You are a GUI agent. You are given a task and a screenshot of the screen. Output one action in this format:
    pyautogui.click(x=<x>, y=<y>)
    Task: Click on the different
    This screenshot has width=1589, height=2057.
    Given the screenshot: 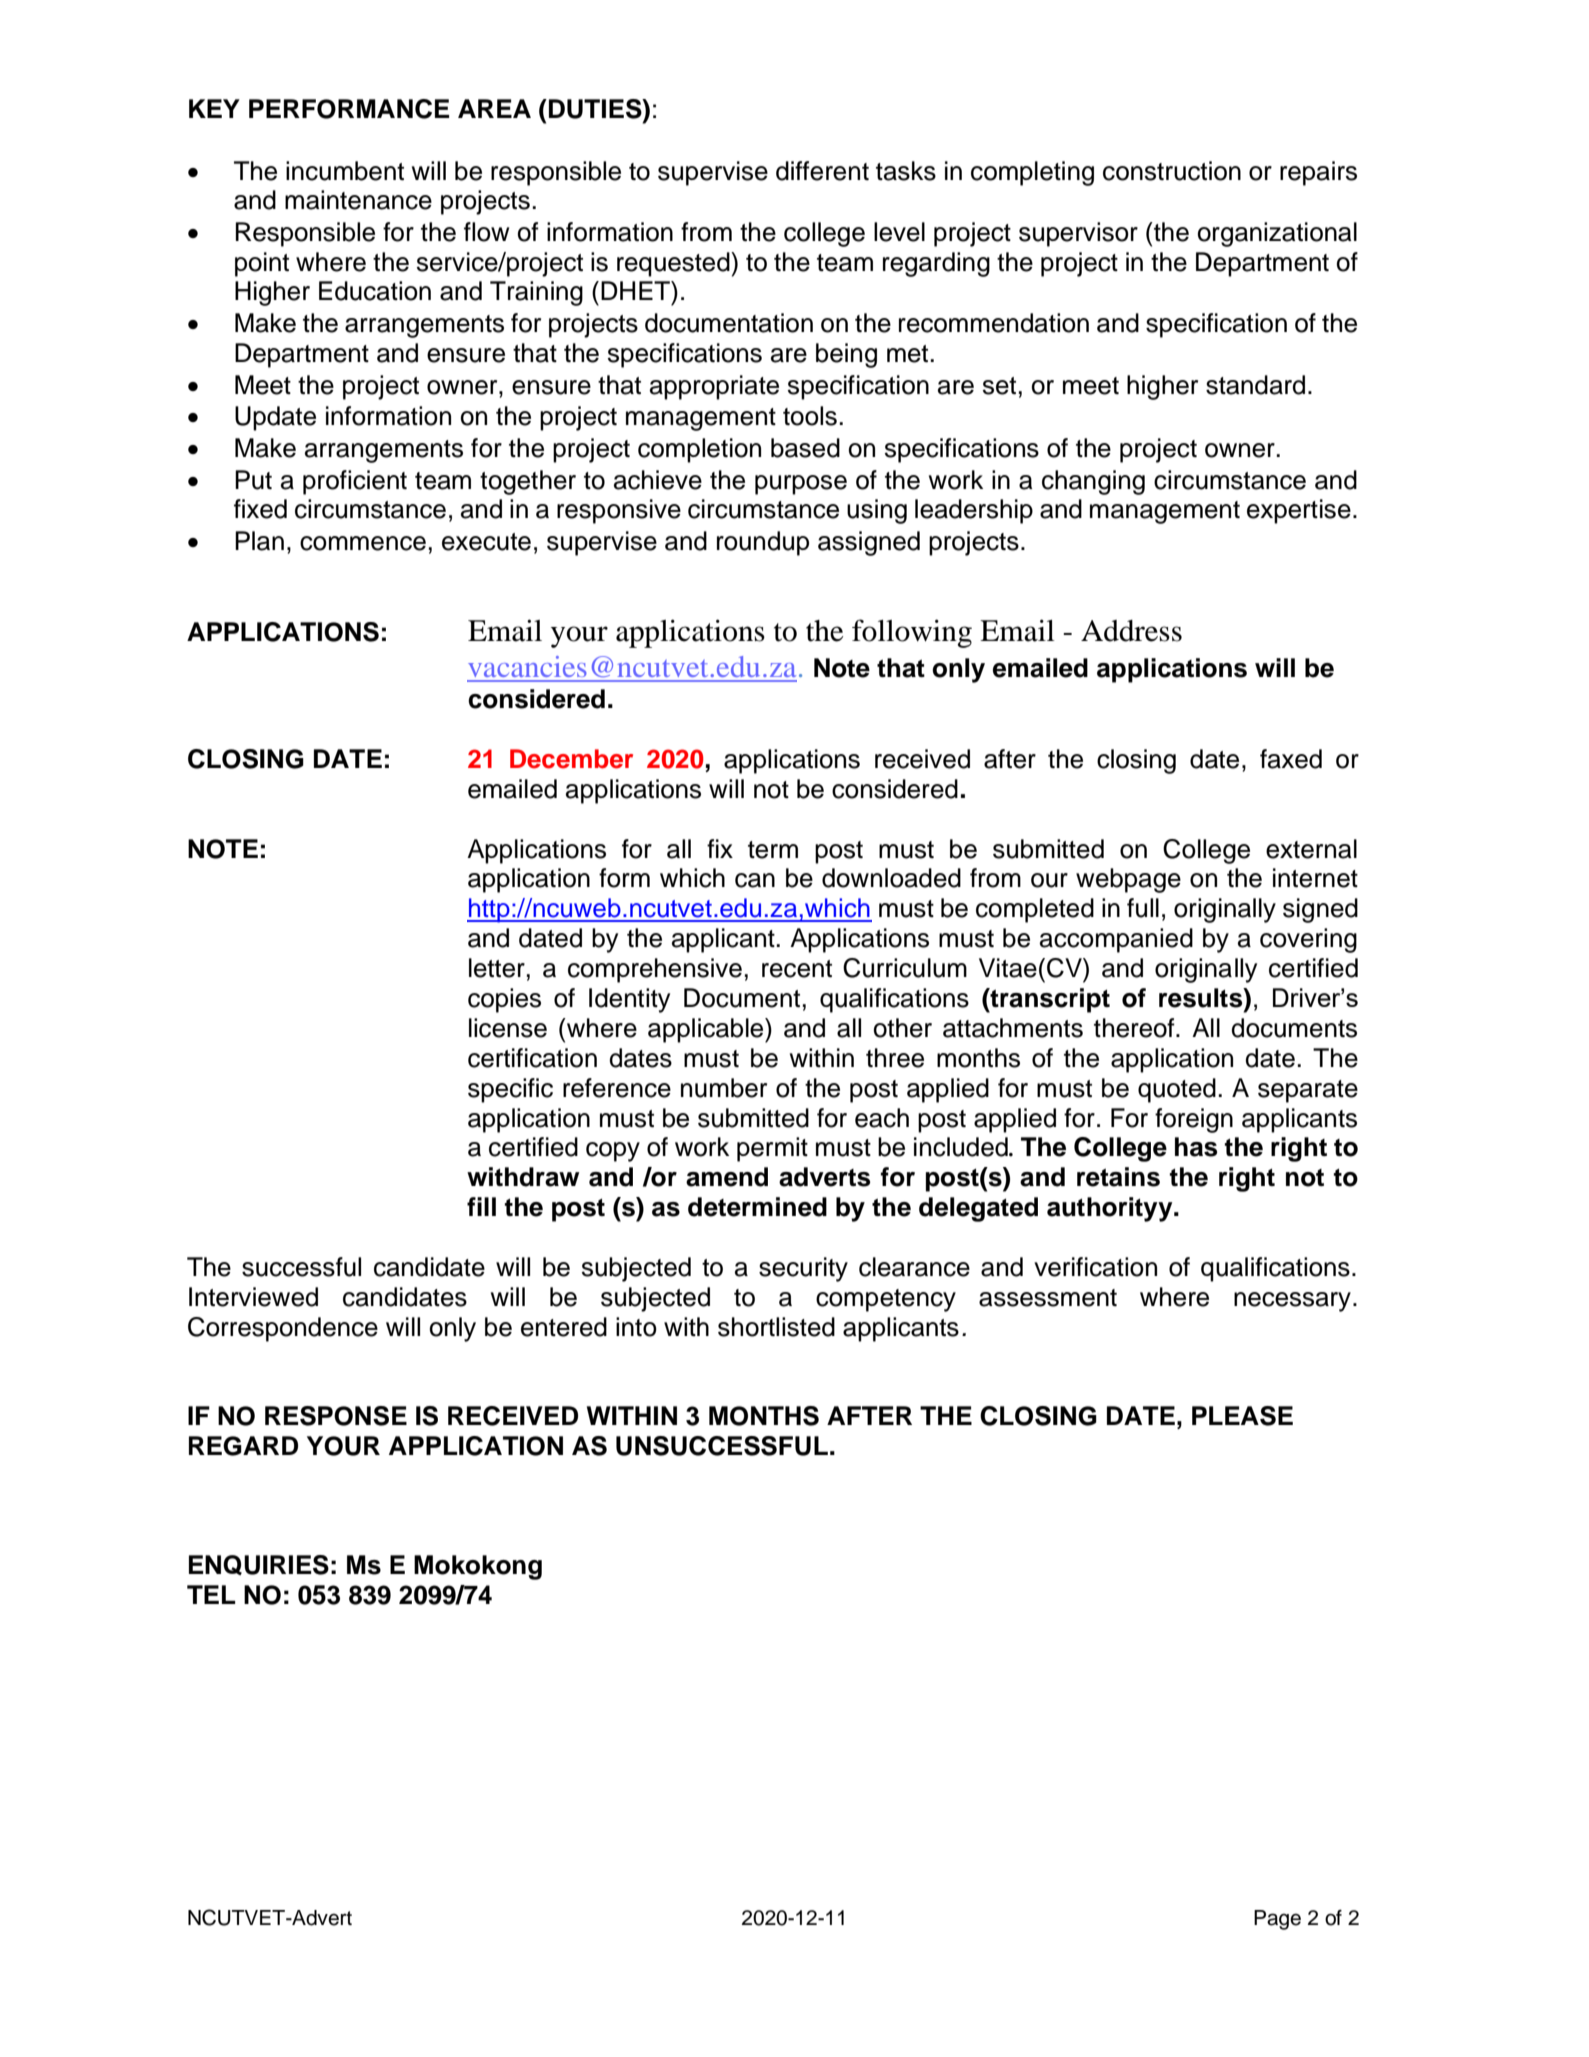 What is the action you would take?
    pyautogui.click(x=822, y=171)
